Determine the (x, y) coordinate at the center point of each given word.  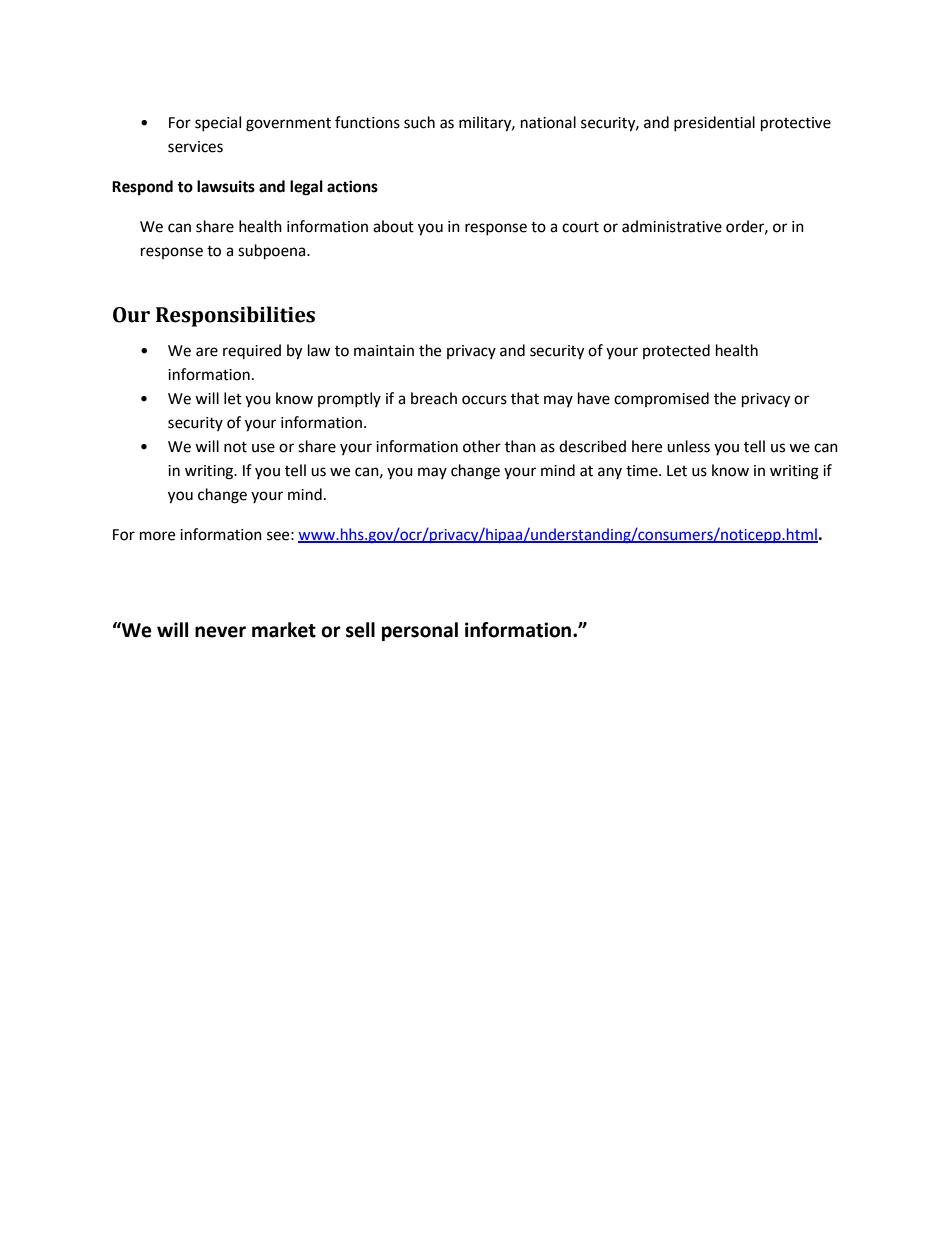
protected (676, 351)
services (195, 147)
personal (420, 631)
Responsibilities (235, 316)
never (220, 632)
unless (688, 446)
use (263, 448)
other (482, 446)
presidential (714, 123)
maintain (384, 351)
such (419, 122)
